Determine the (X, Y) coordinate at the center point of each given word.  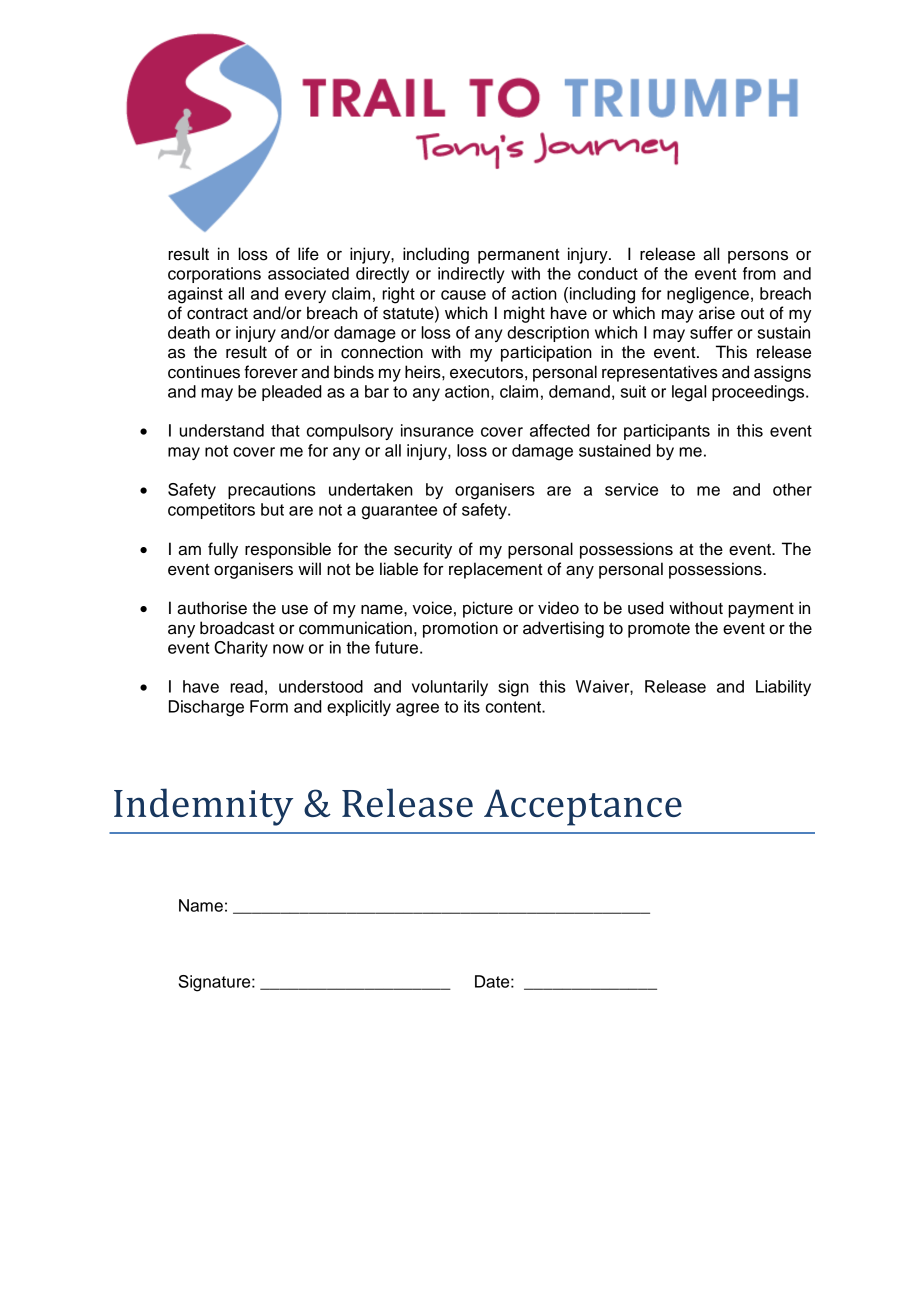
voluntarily (450, 688)
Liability (783, 688)
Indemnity (203, 807)
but (272, 509)
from (759, 273)
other (792, 489)
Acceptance (583, 807)
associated (308, 273)
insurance (437, 430)
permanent (518, 256)
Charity (241, 649)
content (514, 707)
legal (689, 393)
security (423, 550)
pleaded (292, 393)
